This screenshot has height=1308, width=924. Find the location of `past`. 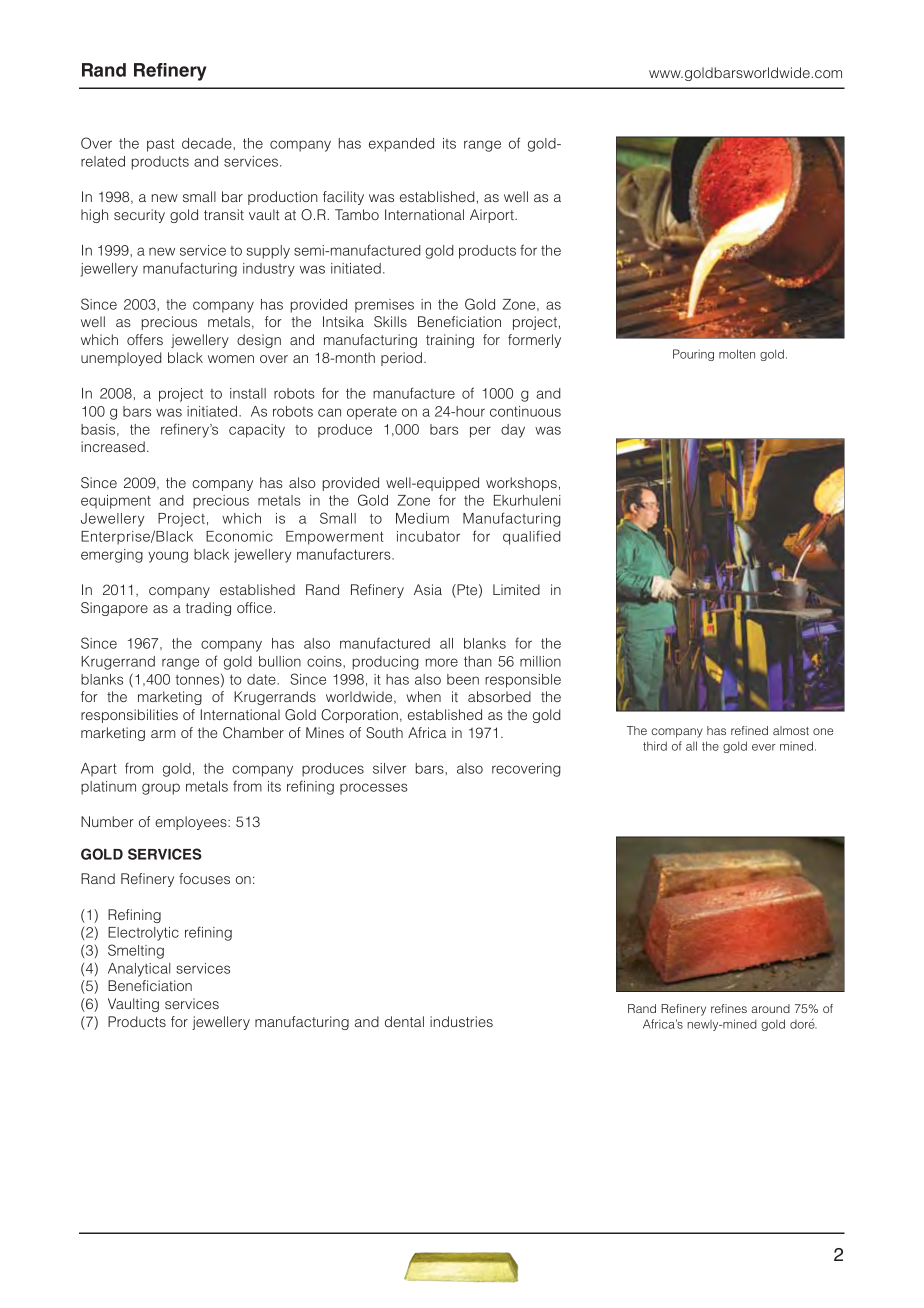

past is located at coordinates (161, 145).
